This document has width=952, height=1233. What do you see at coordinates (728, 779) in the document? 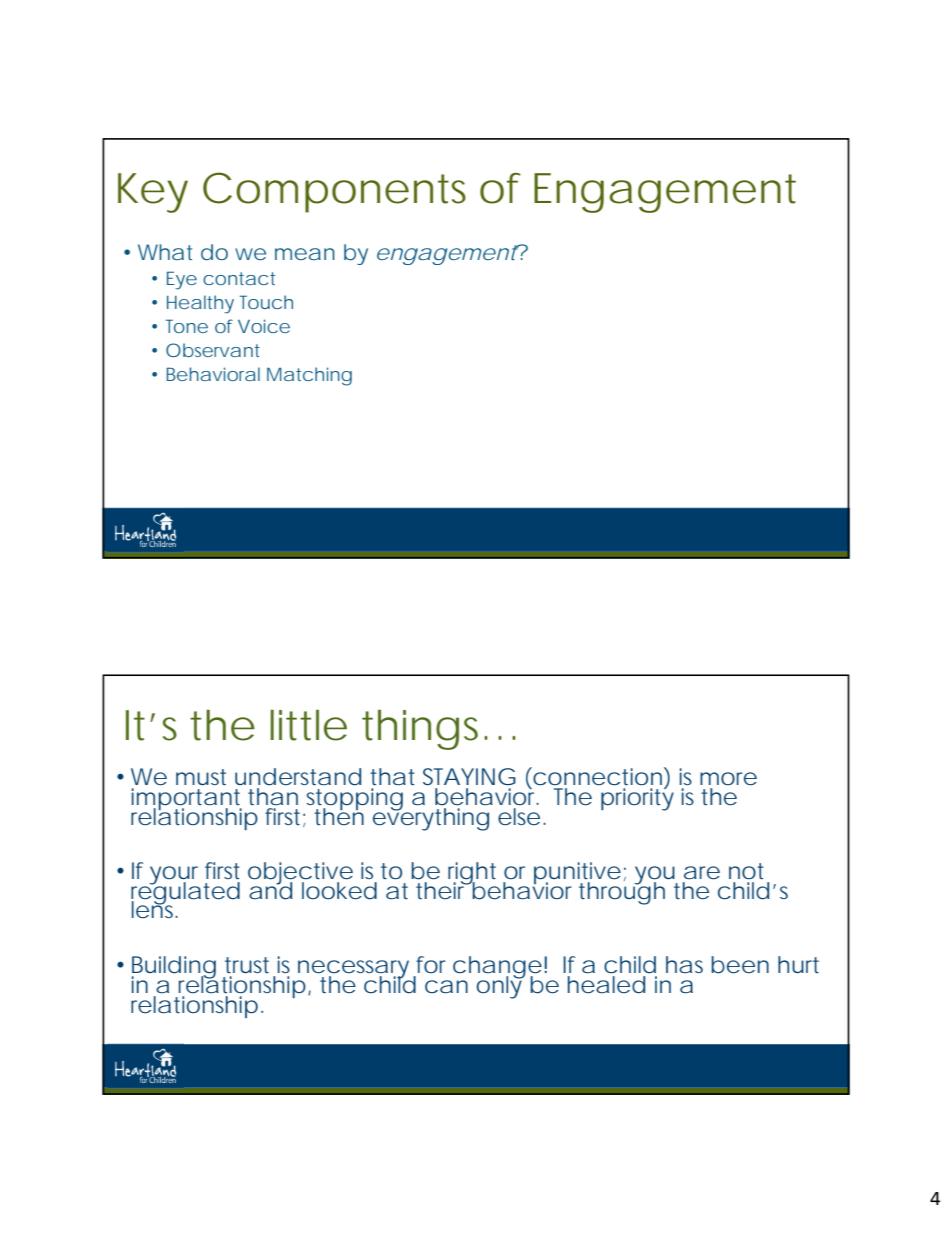
I see `more` at bounding box center [728, 779].
